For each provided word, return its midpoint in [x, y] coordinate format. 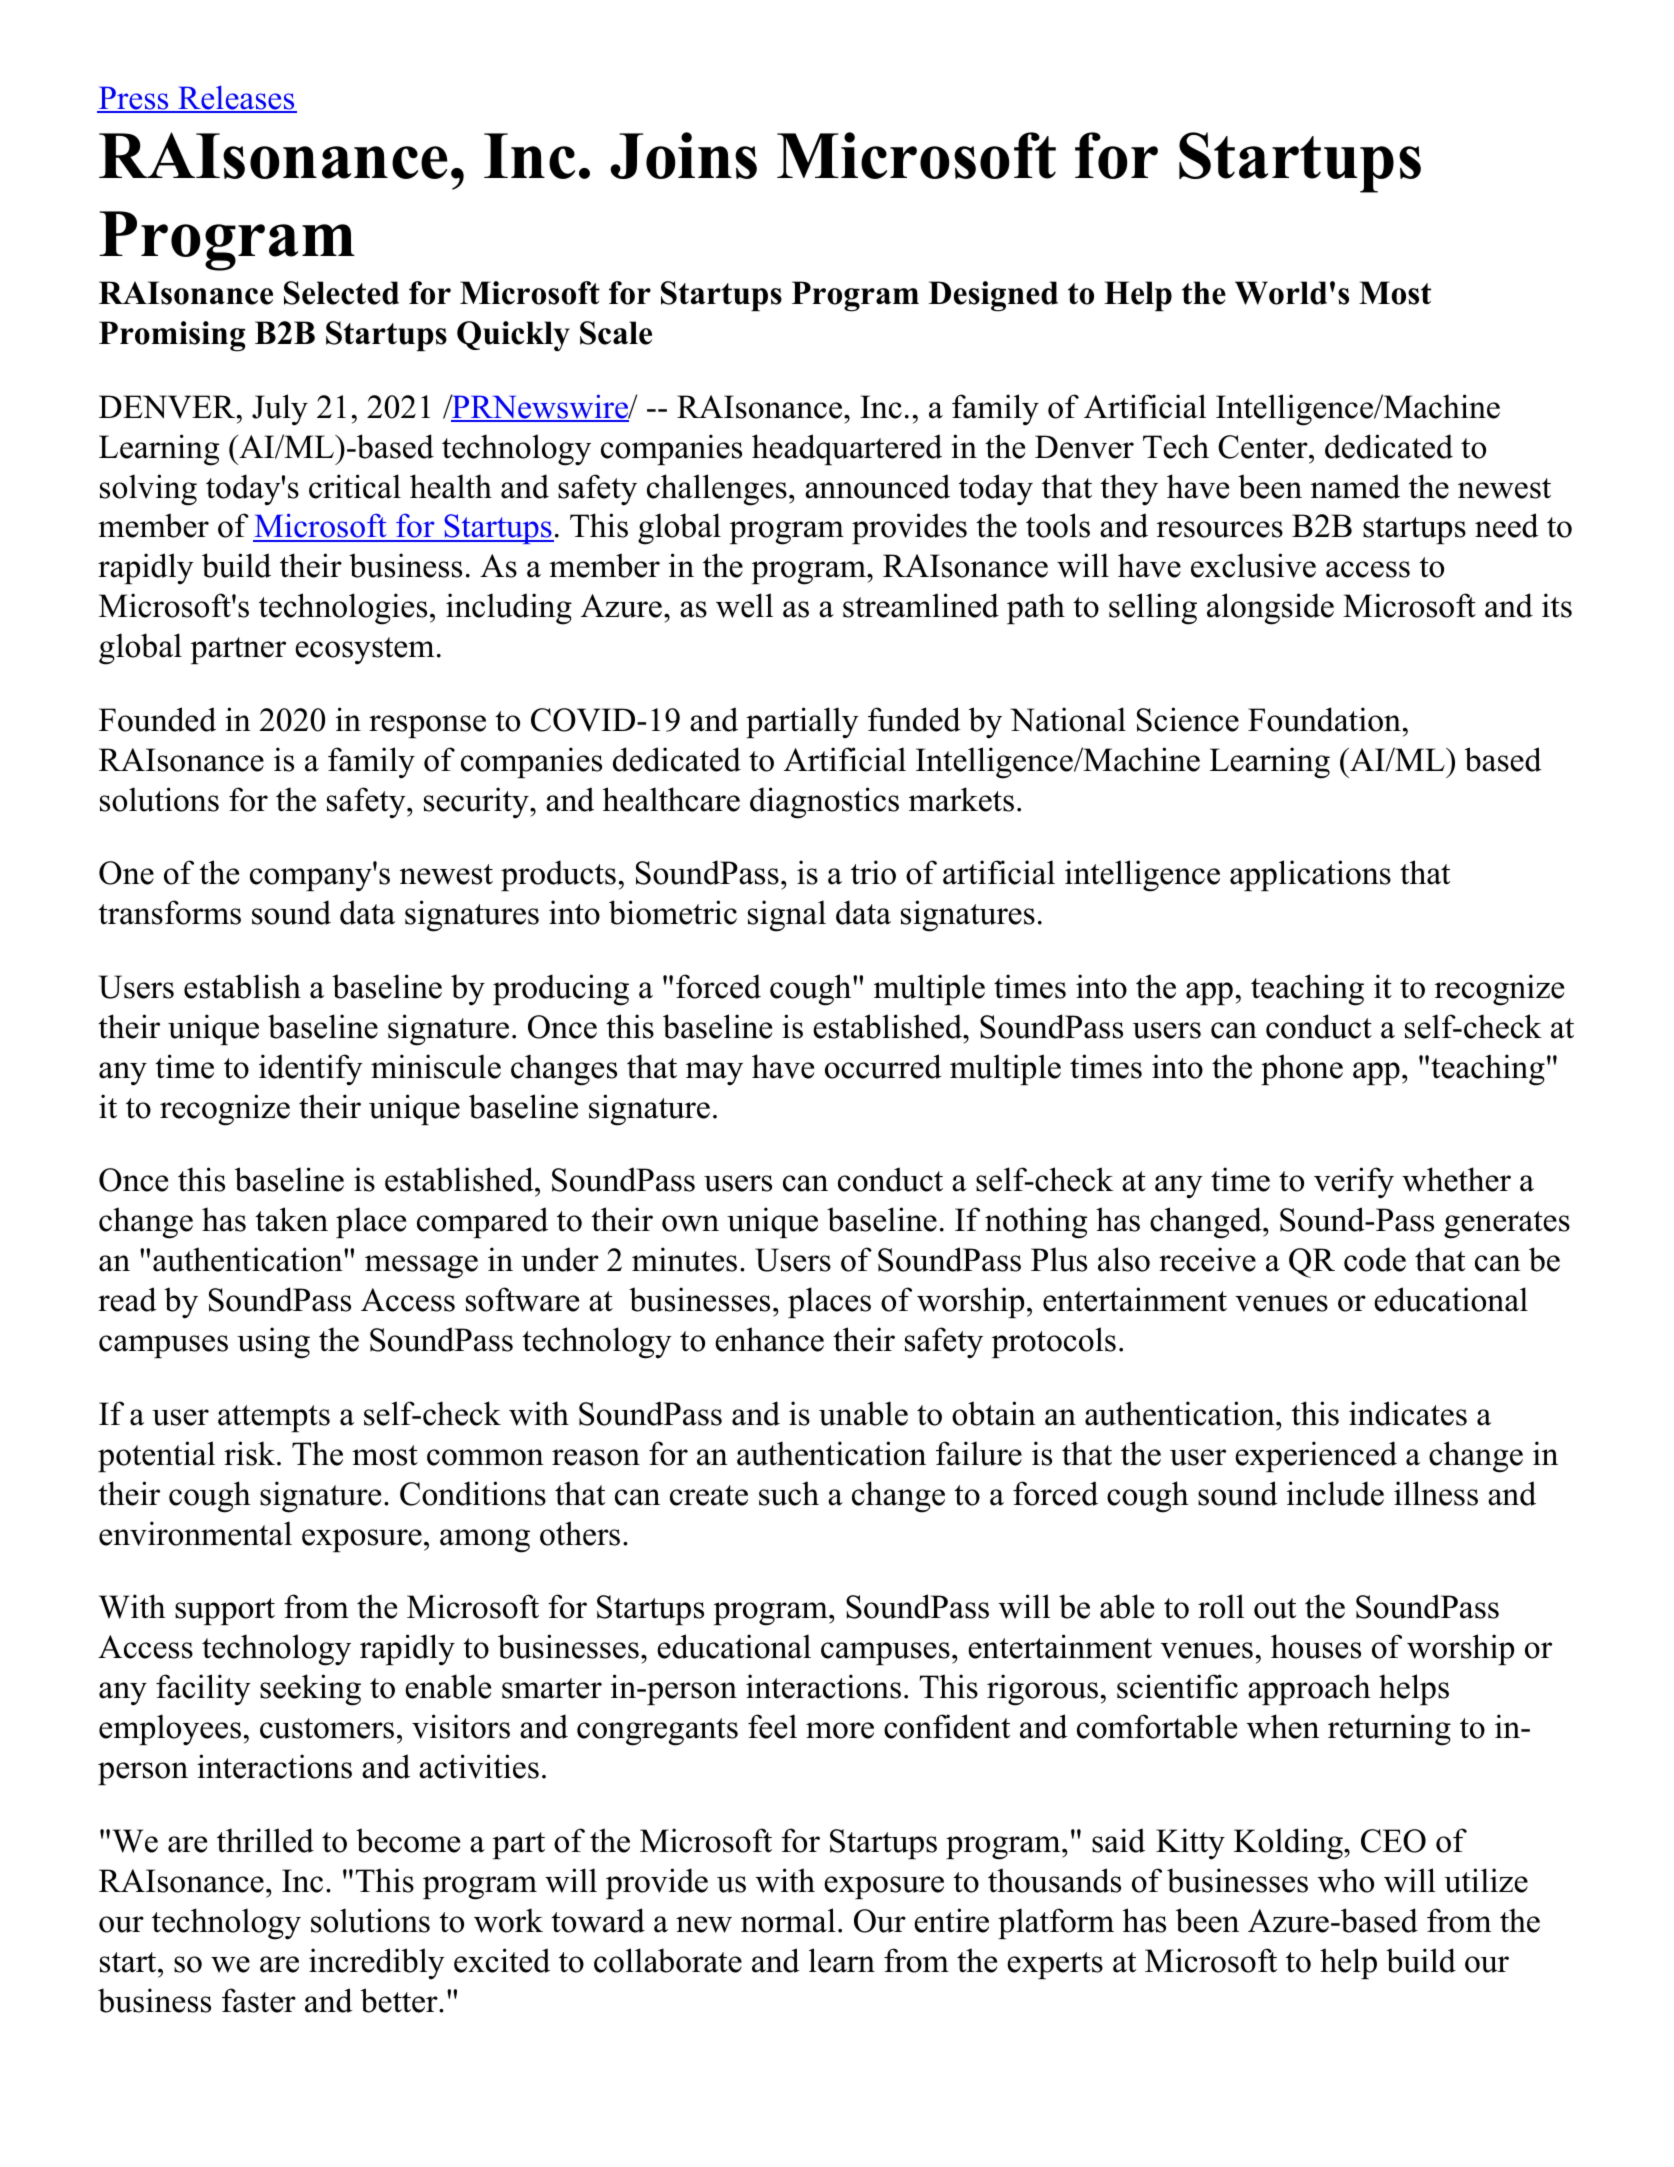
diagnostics [824, 803]
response [427, 726]
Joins [683, 155]
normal [788, 1920]
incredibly [377, 1964]
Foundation [1324, 719]
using [273, 1343]
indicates [1408, 1413]
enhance [769, 1339]
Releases [236, 98]
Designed [993, 296]
